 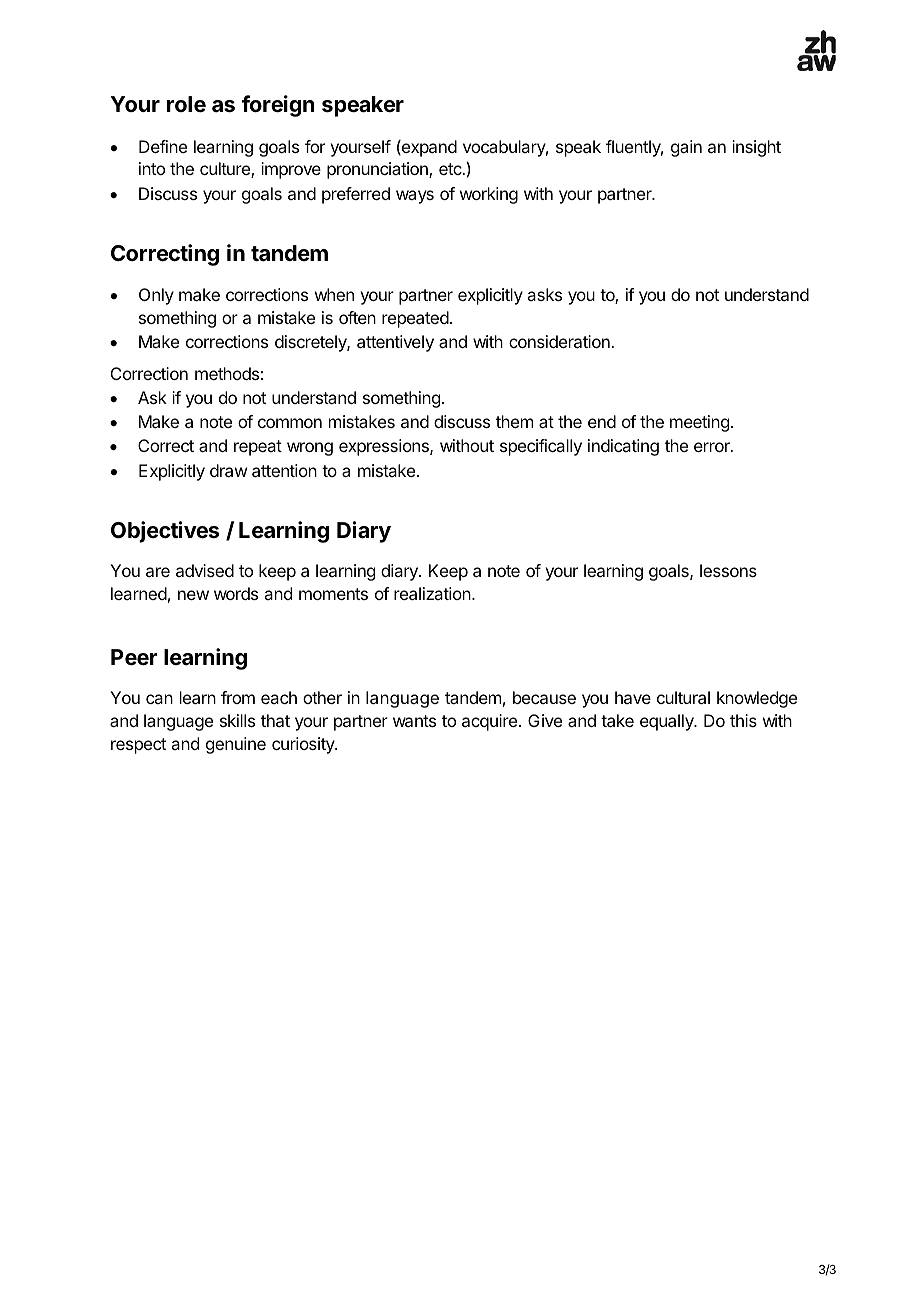 What do you see at coordinates (514, 421) in the screenshot?
I see `them` at bounding box center [514, 421].
